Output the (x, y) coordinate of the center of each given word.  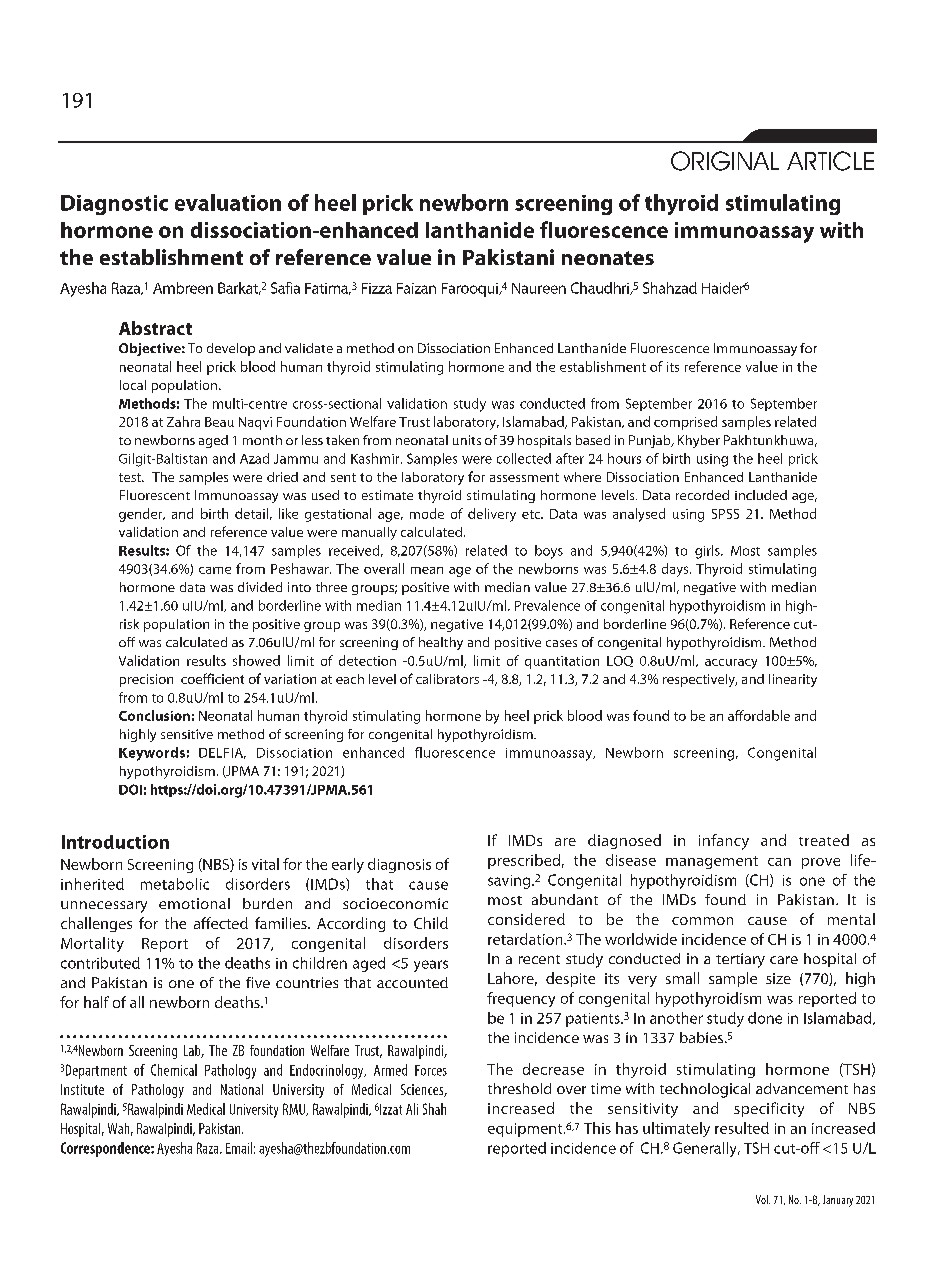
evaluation (228, 202)
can (779, 862)
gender (142, 515)
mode (427, 513)
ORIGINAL (725, 161)
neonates (608, 258)
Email (239, 1148)
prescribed (524, 861)
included (761, 495)
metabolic (175, 884)
